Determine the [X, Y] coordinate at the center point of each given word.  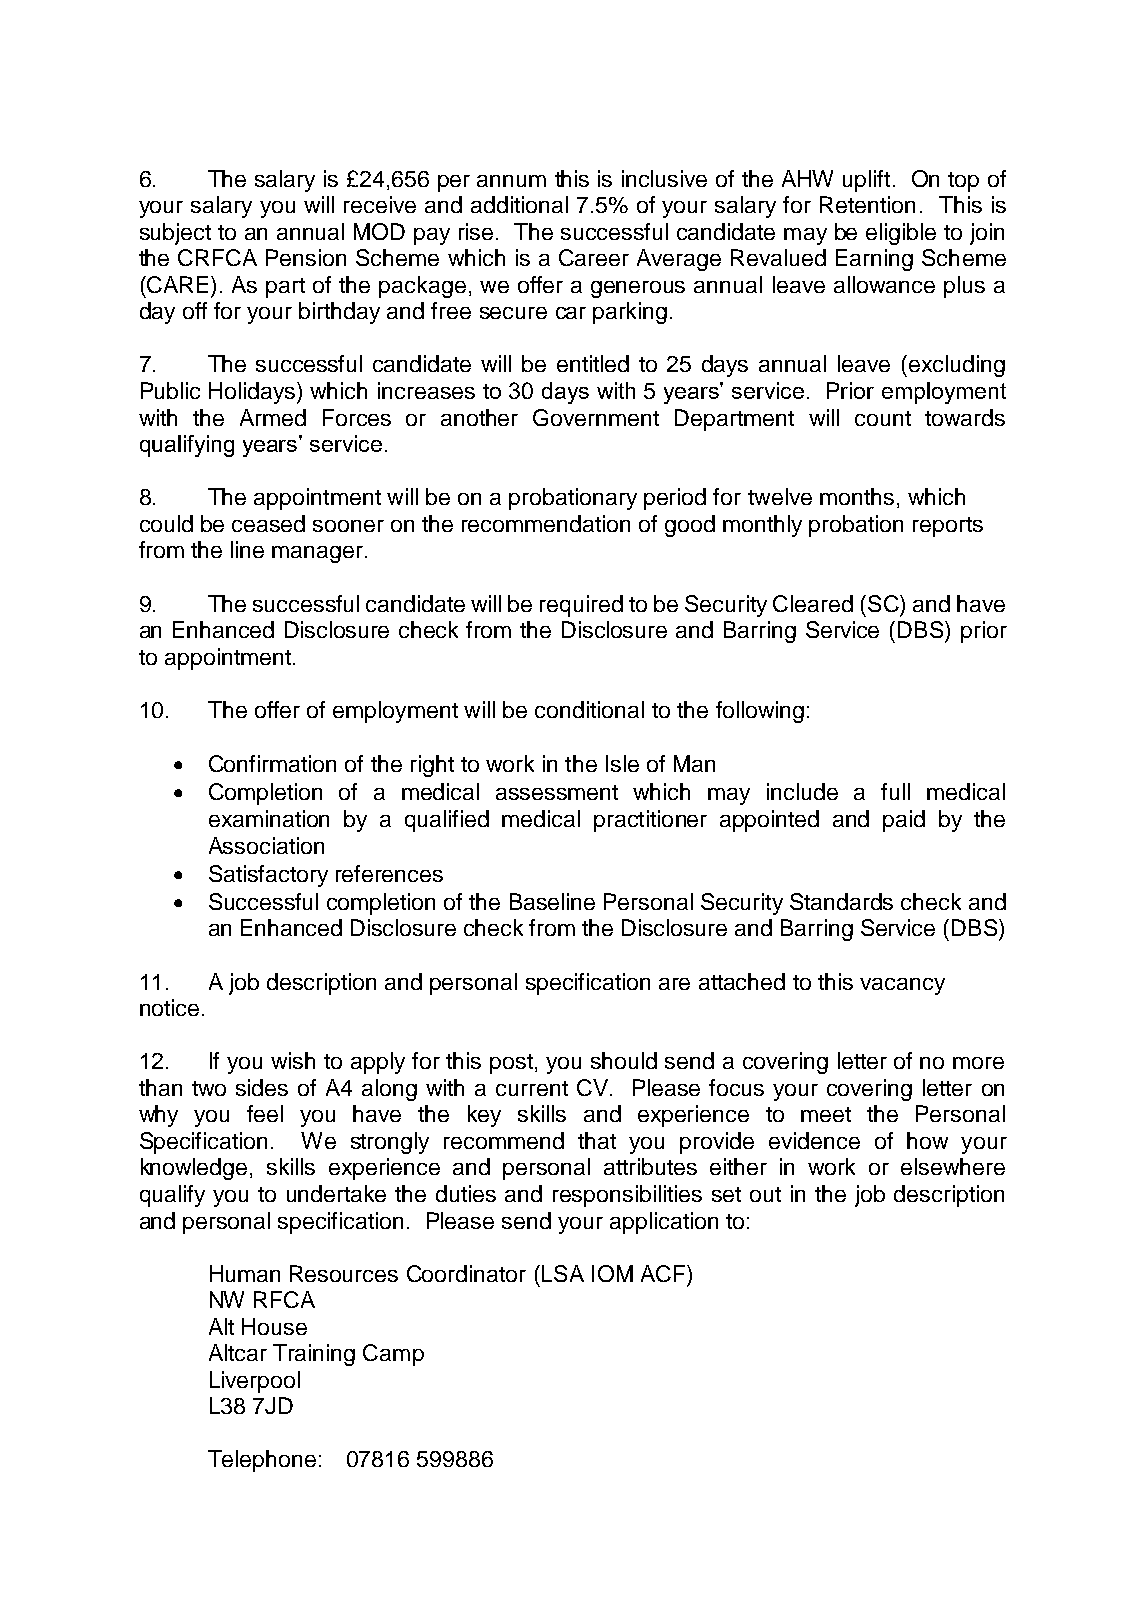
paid [904, 821]
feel [265, 1113]
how [927, 1140]
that [597, 1140]
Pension [306, 257]
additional [519, 204]
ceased [268, 523]
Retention [867, 204]
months [857, 496]
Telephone [262, 1461]
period [675, 499]
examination [269, 818]
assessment [557, 792]
